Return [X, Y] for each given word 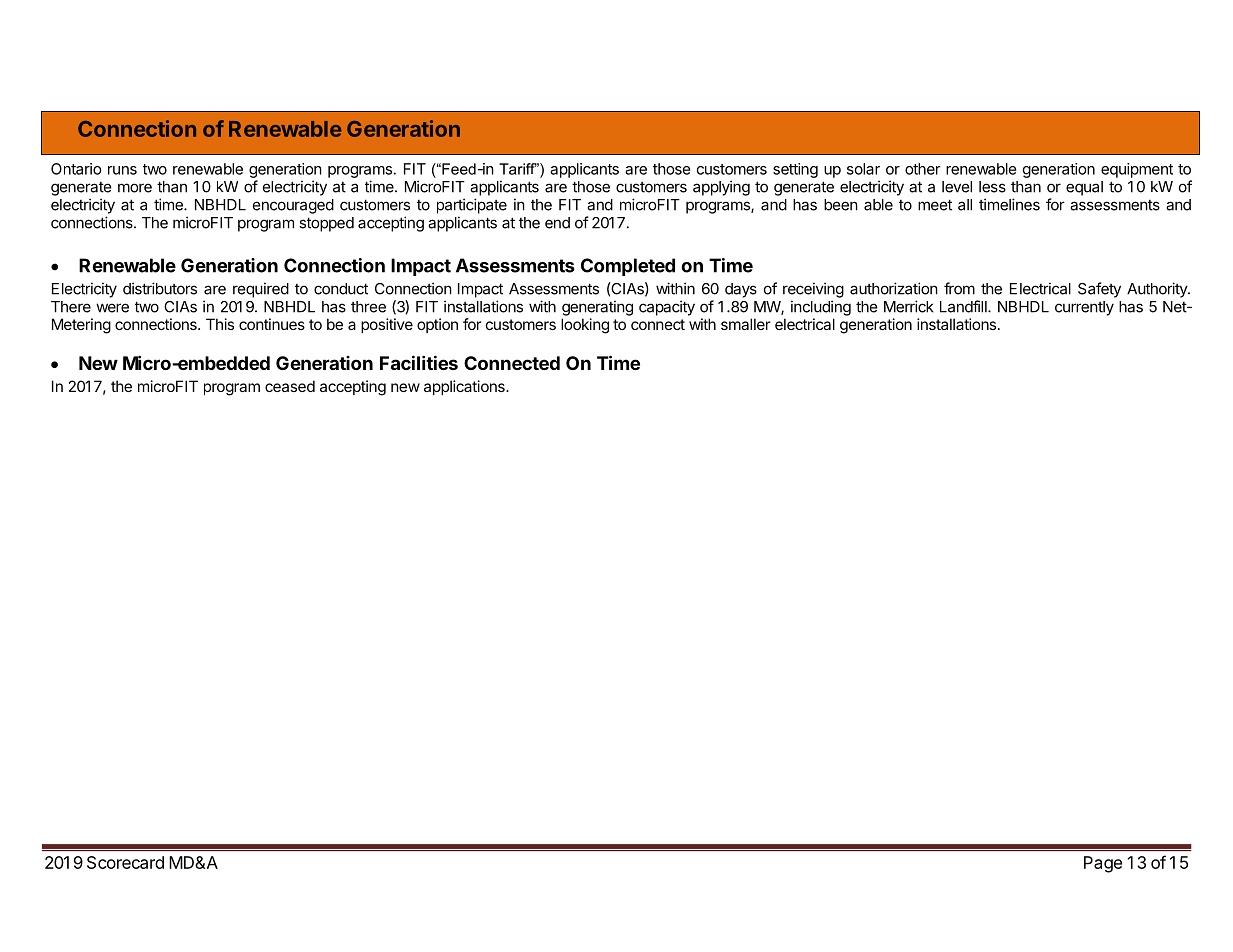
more [135, 188]
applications [465, 387]
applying [721, 188]
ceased [290, 386]
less [992, 187]
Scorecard [125, 862]
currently [1084, 308]
